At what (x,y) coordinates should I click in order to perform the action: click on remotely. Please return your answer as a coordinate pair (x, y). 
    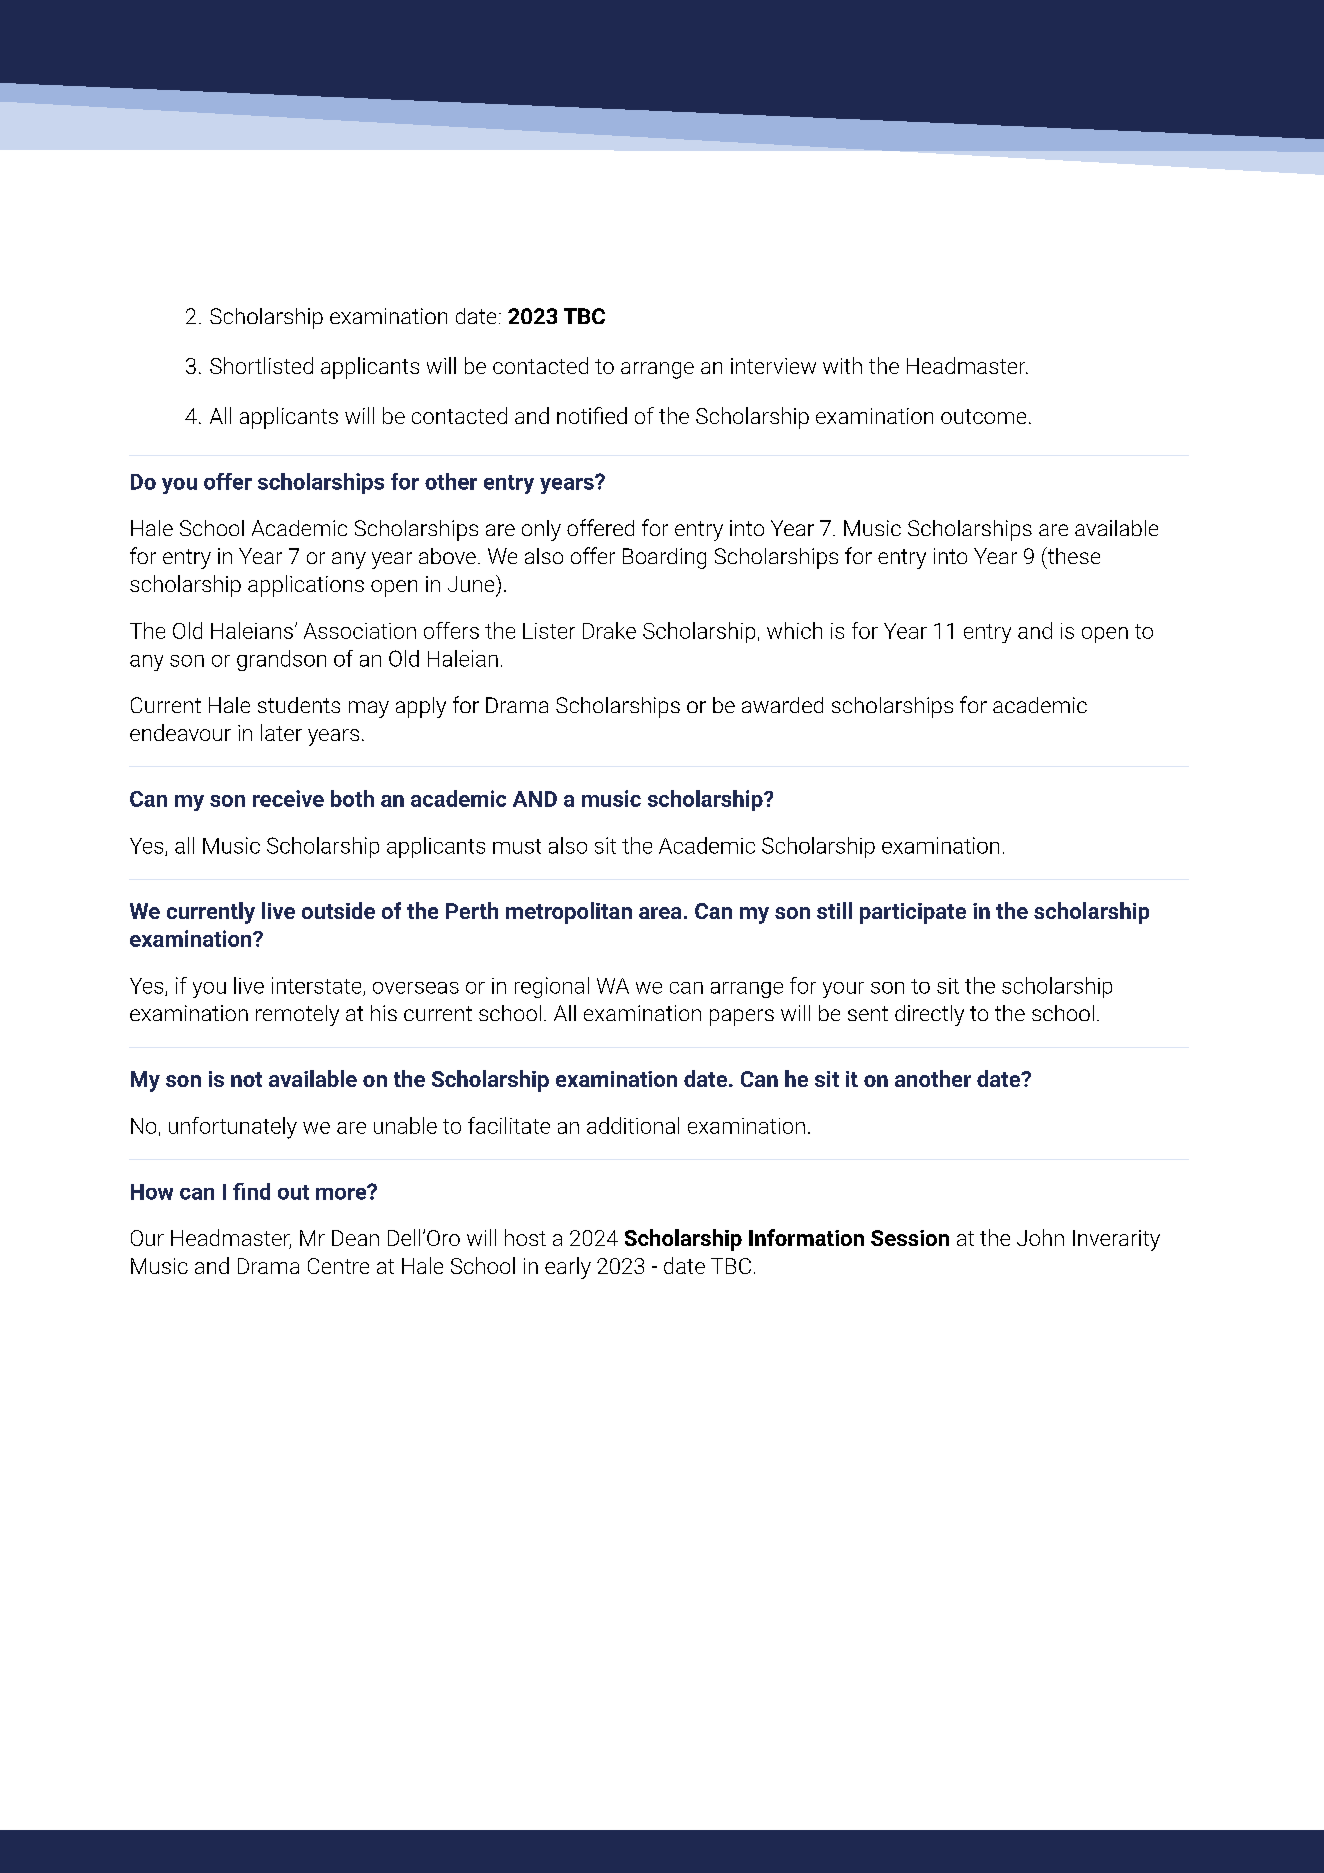
    Looking at the image, I should click on (297, 1015).
